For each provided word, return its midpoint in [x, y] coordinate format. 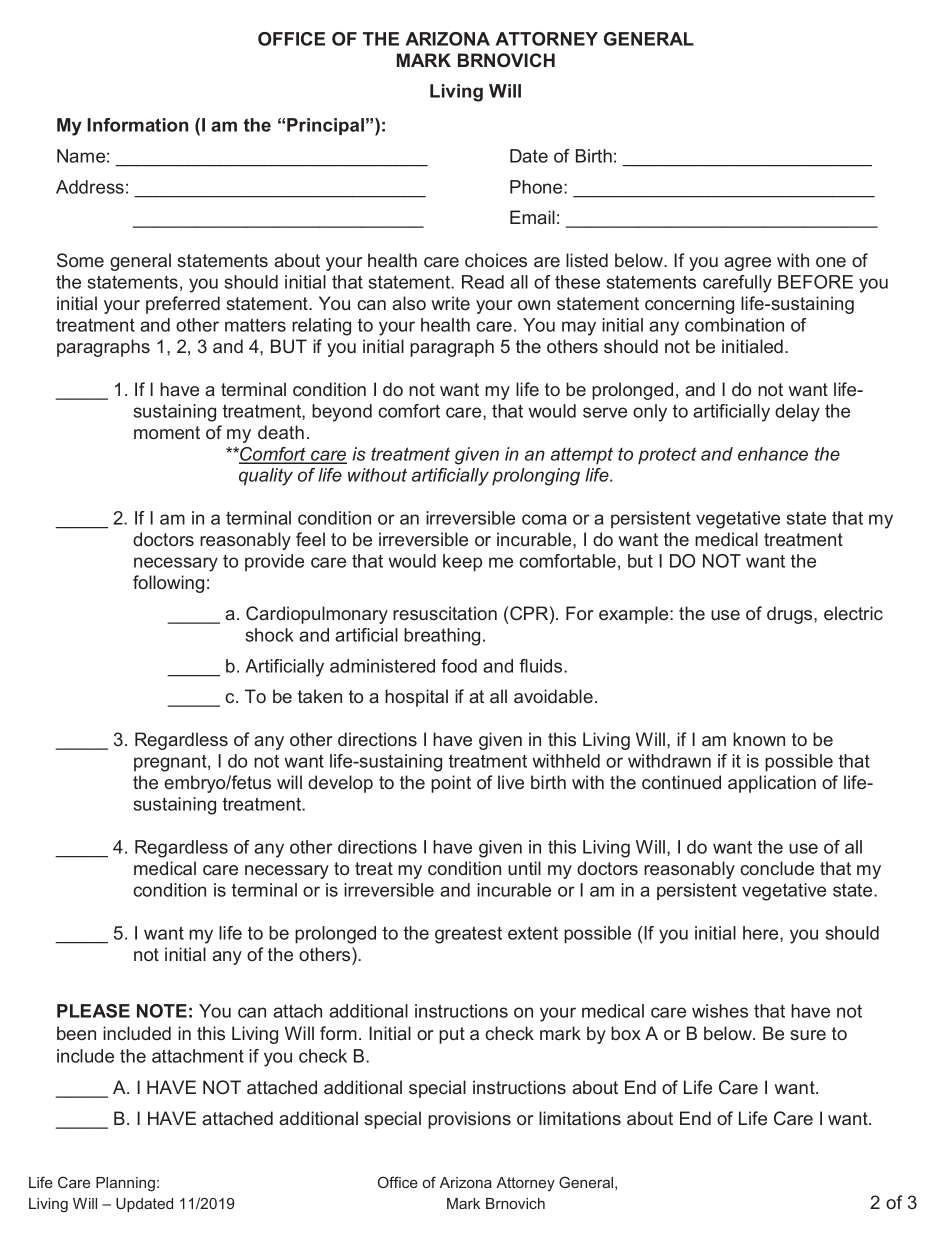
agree [747, 264]
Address [90, 187]
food [459, 666]
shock [270, 635]
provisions [469, 1120]
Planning [125, 1184]
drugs [791, 615]
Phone [537, 187]
